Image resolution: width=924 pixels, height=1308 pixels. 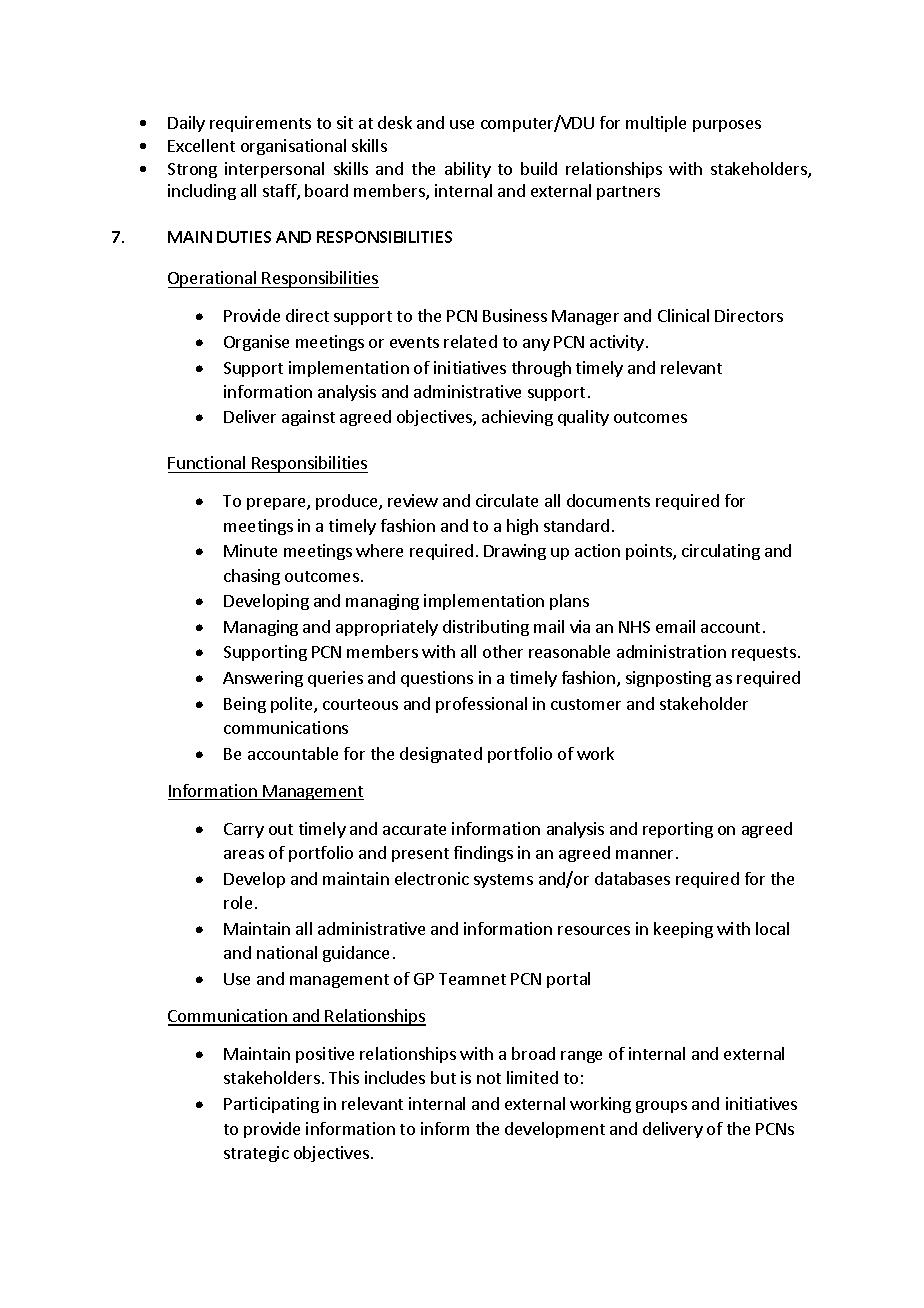 I want to click on Participating, so click(x=271, y=1105).
